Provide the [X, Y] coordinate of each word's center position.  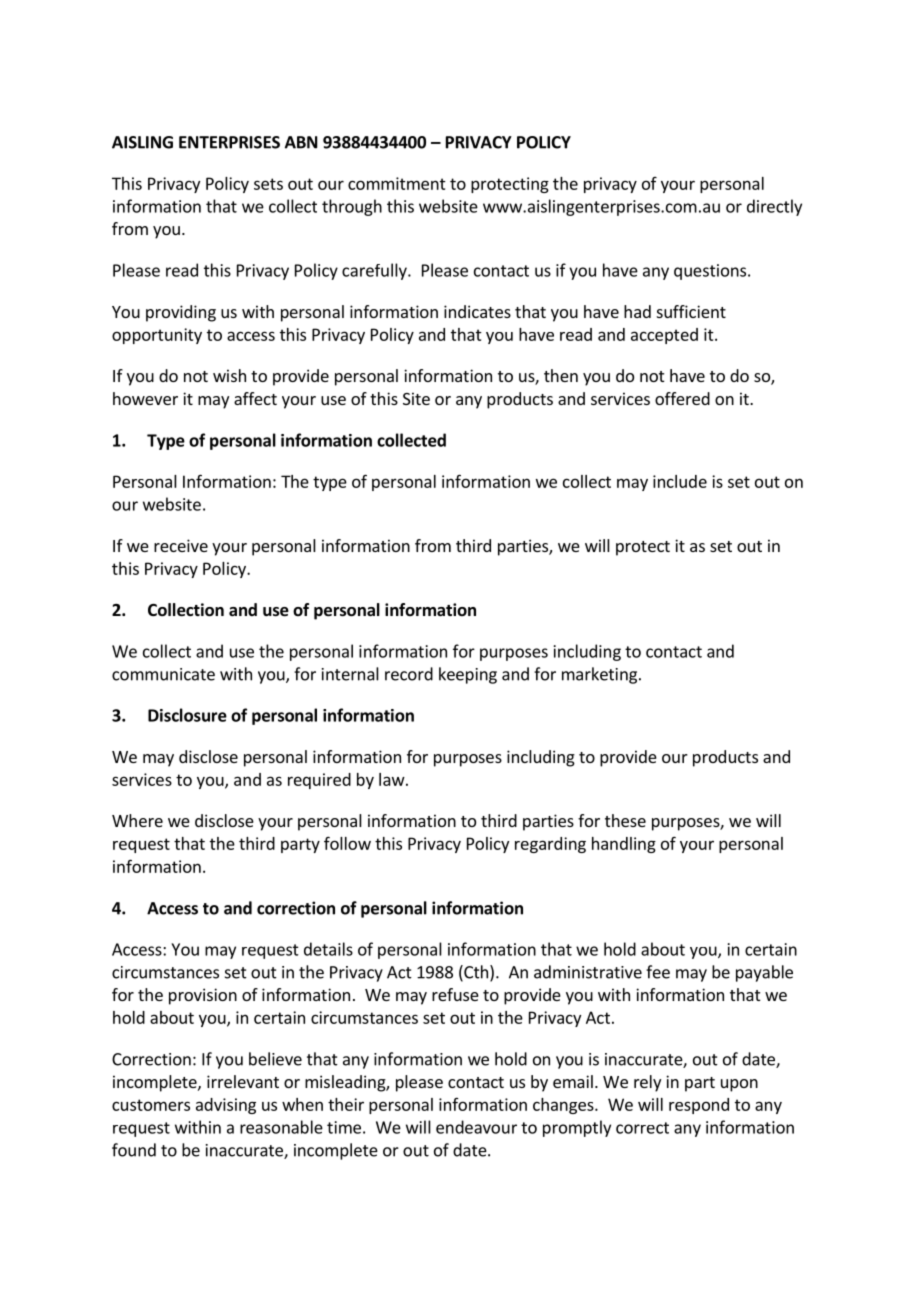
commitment [397, 183]
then [561, 375]
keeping [468, 675]
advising [226, 1106]
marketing [599, 675]
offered [682, 398]
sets [268, 184]
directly [774, 207]
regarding [550, 845]
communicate [163, 674]
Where [137, 820]
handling [624, 845]
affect [255, 398]
